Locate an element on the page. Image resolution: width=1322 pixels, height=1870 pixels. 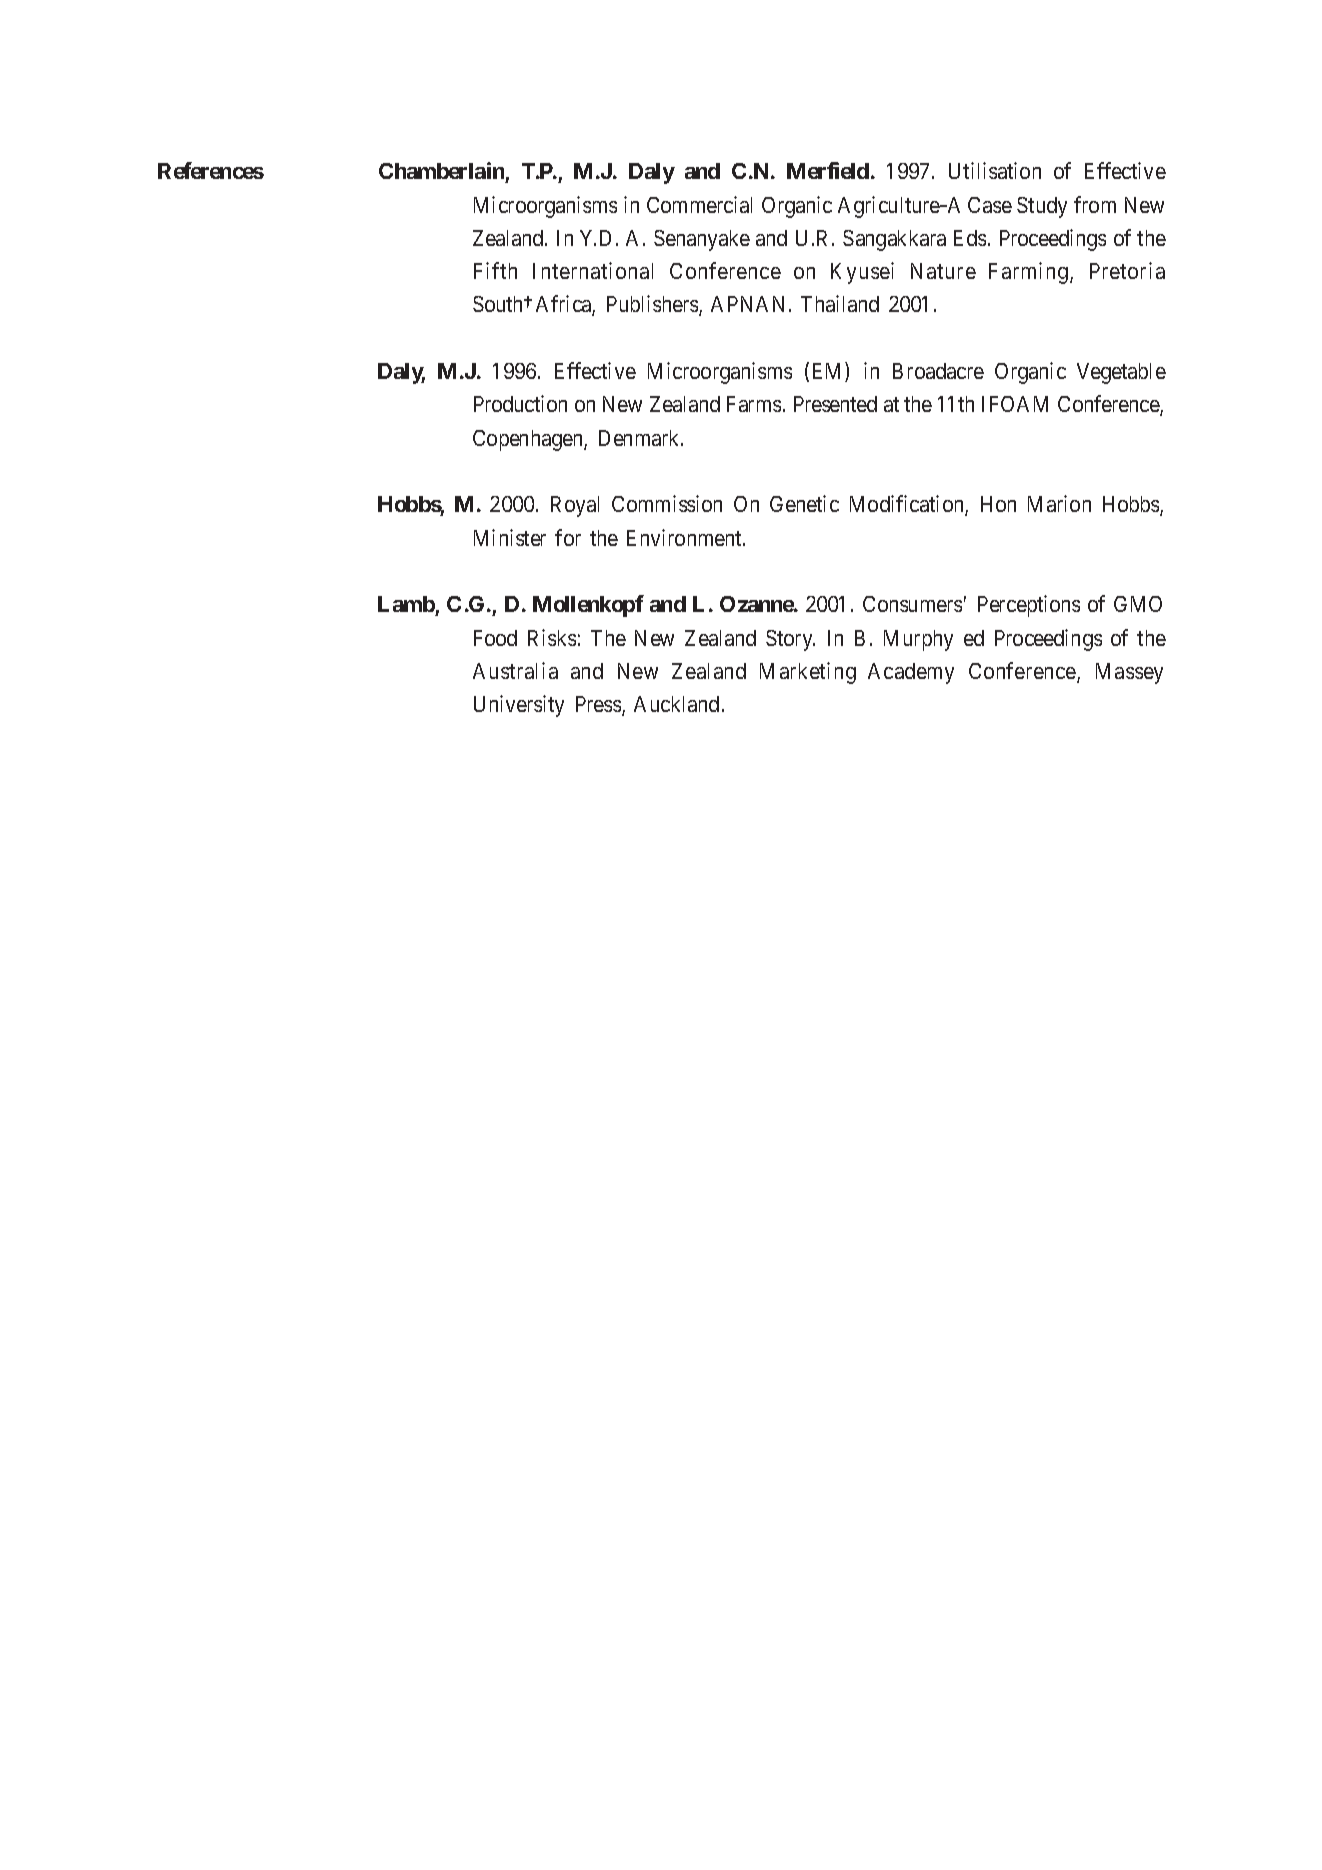
Commercial is located at coordinates (699, 204).
